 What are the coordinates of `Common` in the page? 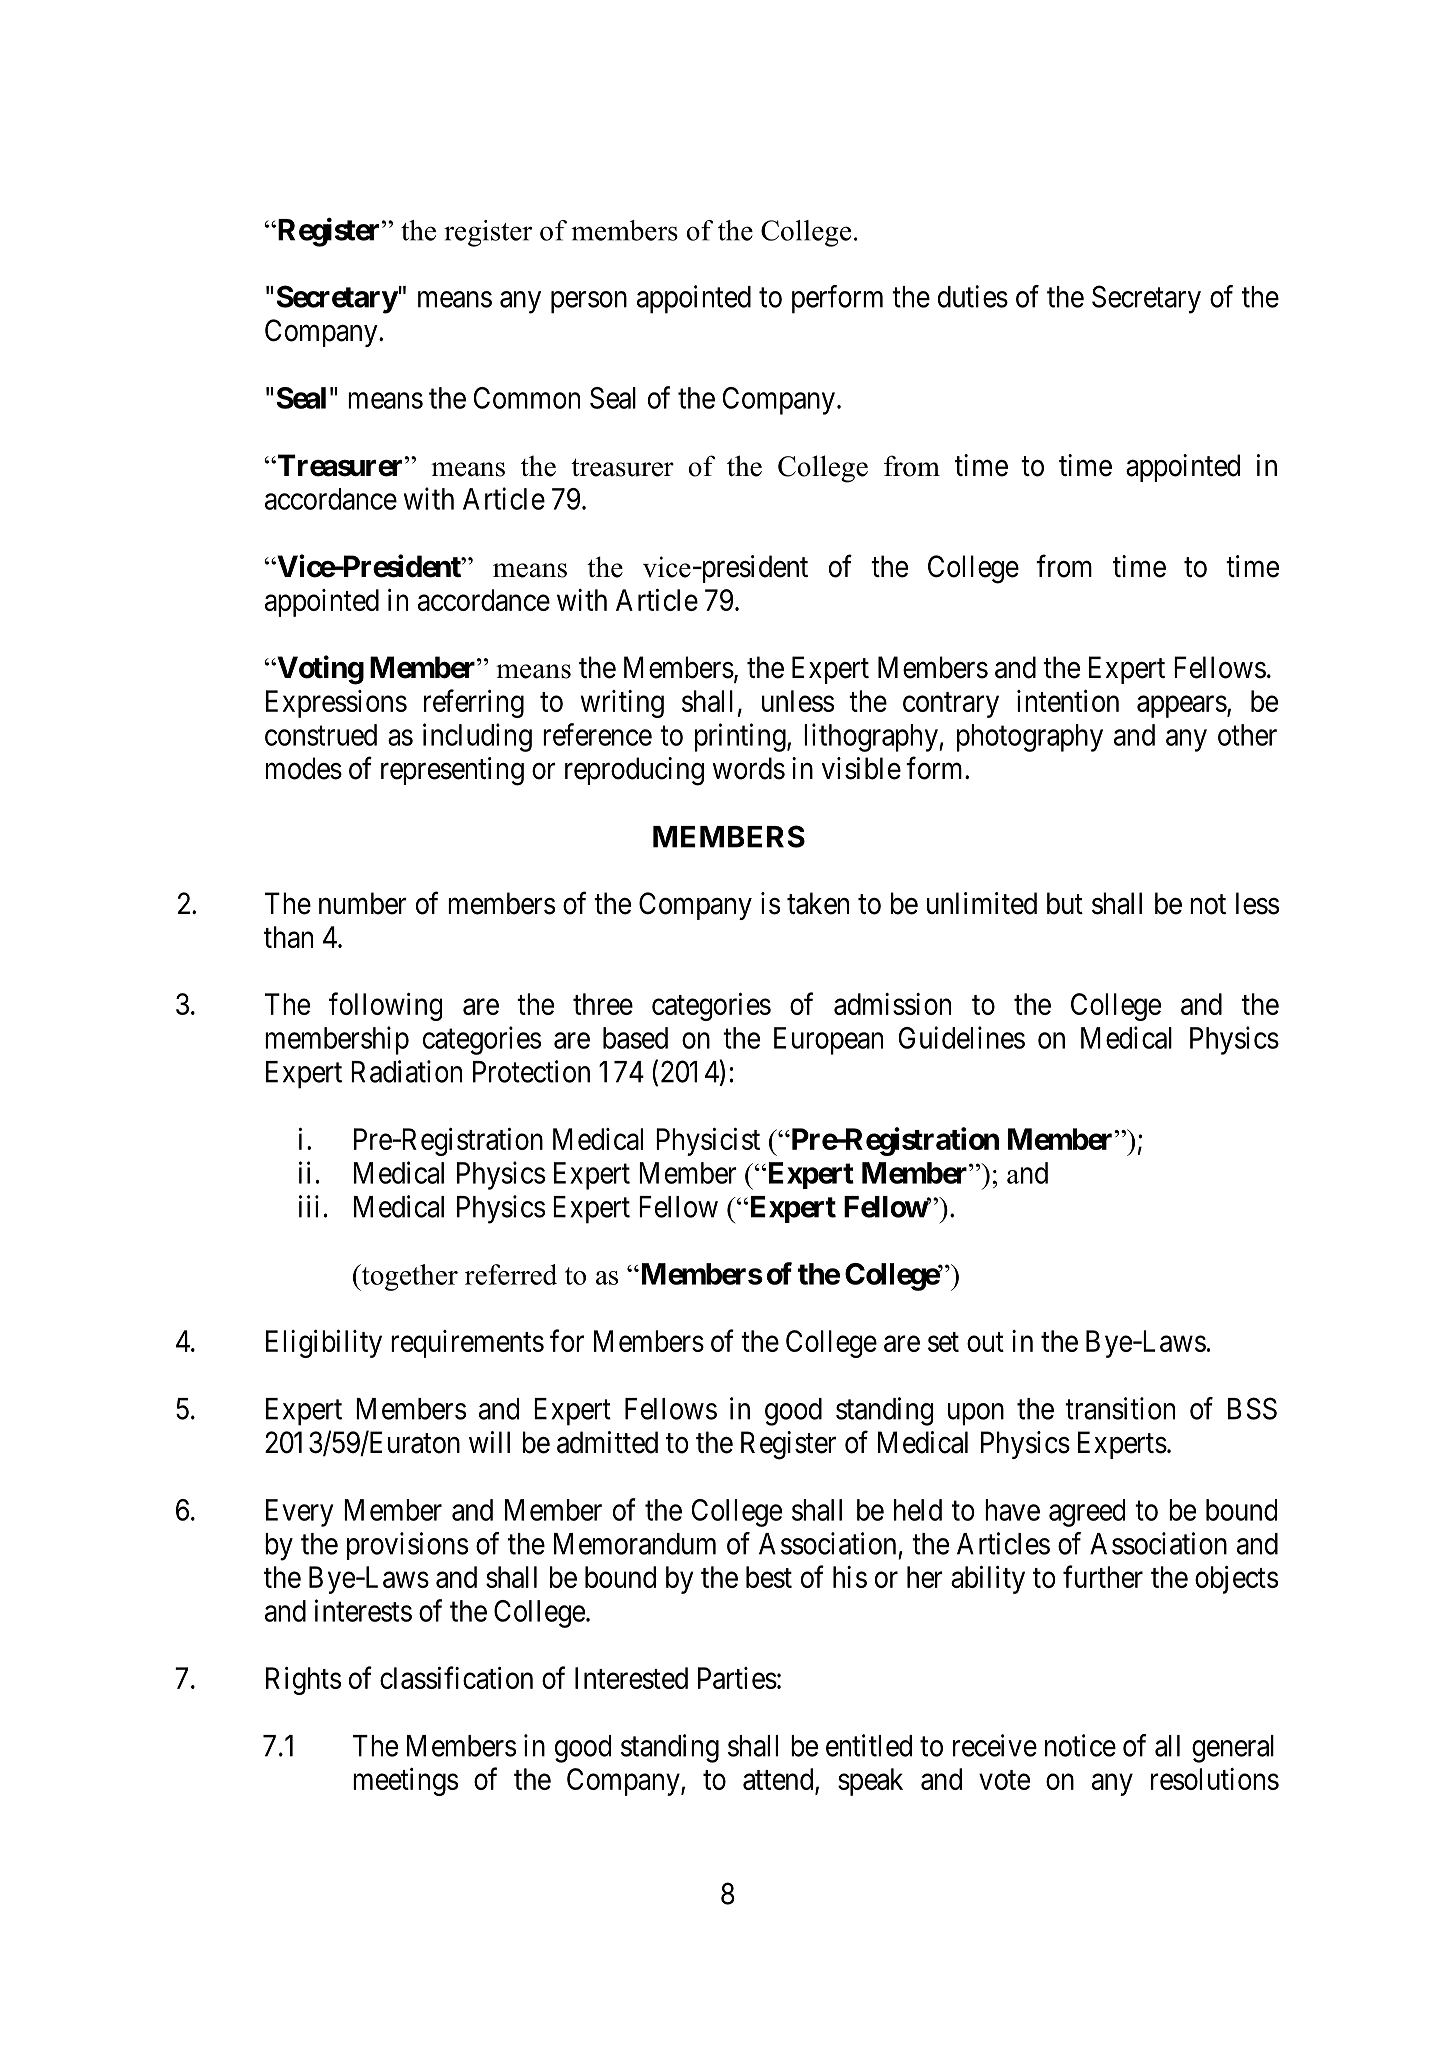 It's located at (527, 398).
